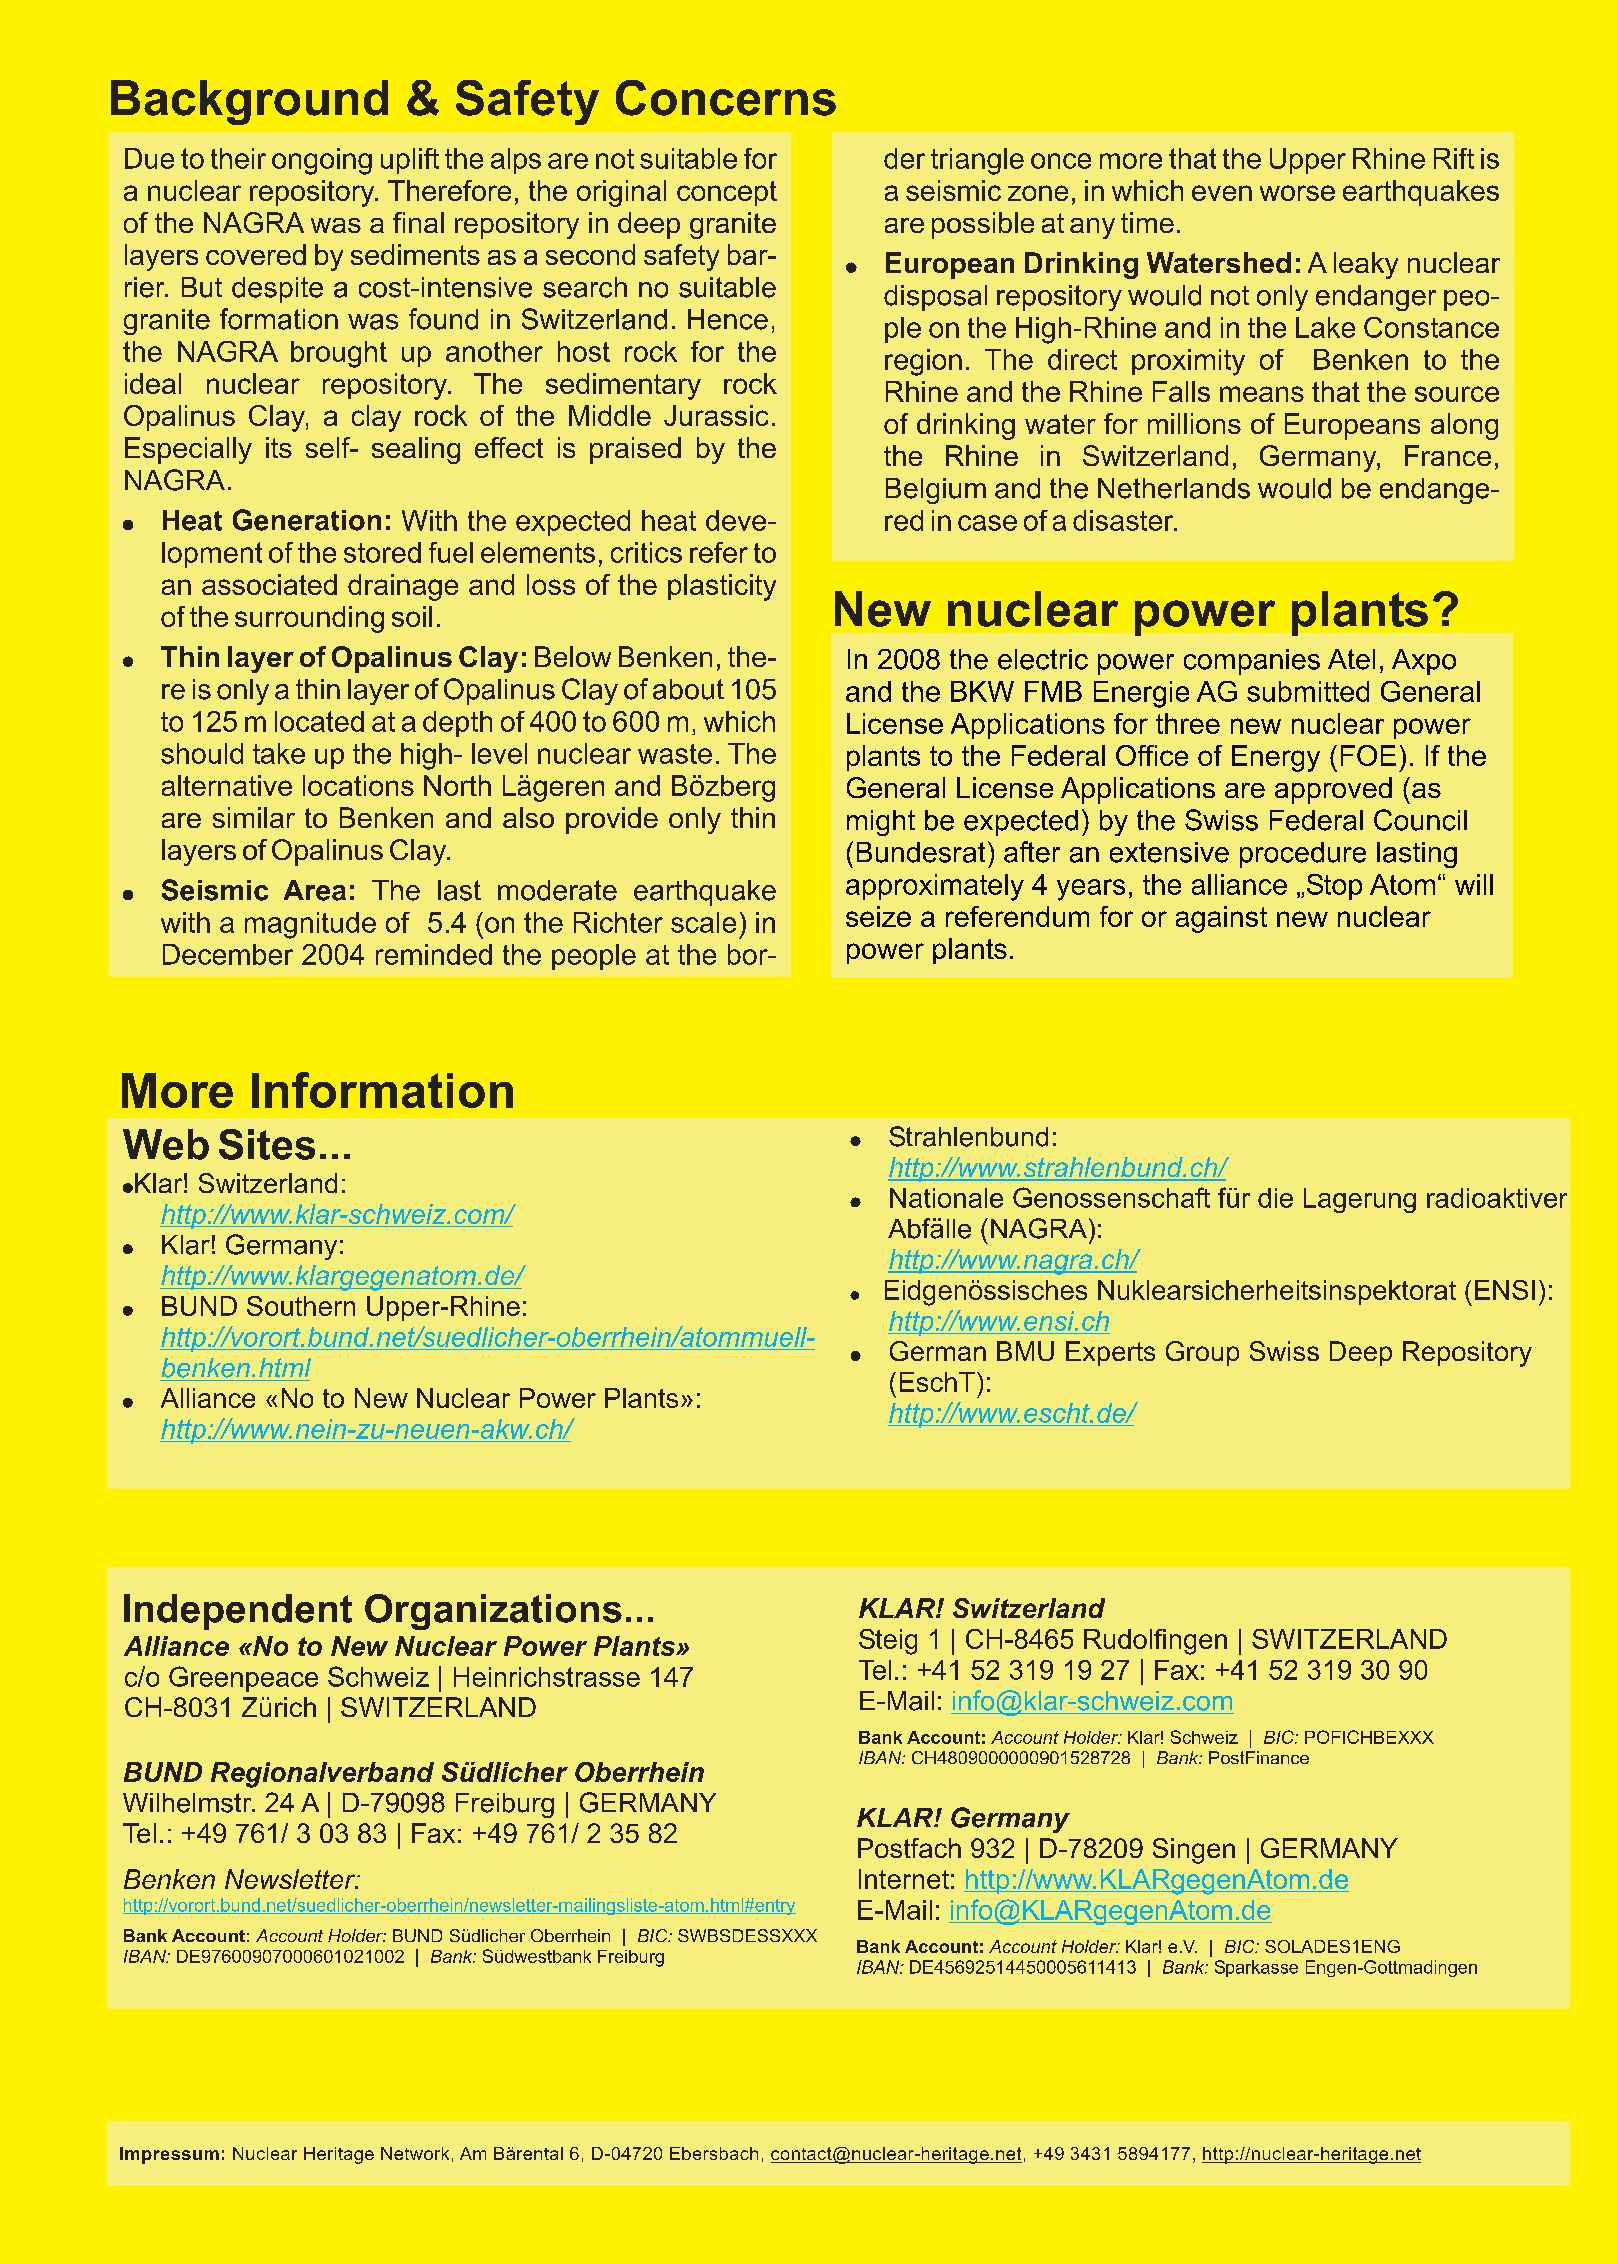 The height and width of the screenshot is (2264, 1617). Describe the element at coordinates (946, 1198) in the screenshot. I see `Nationale` at that location.
